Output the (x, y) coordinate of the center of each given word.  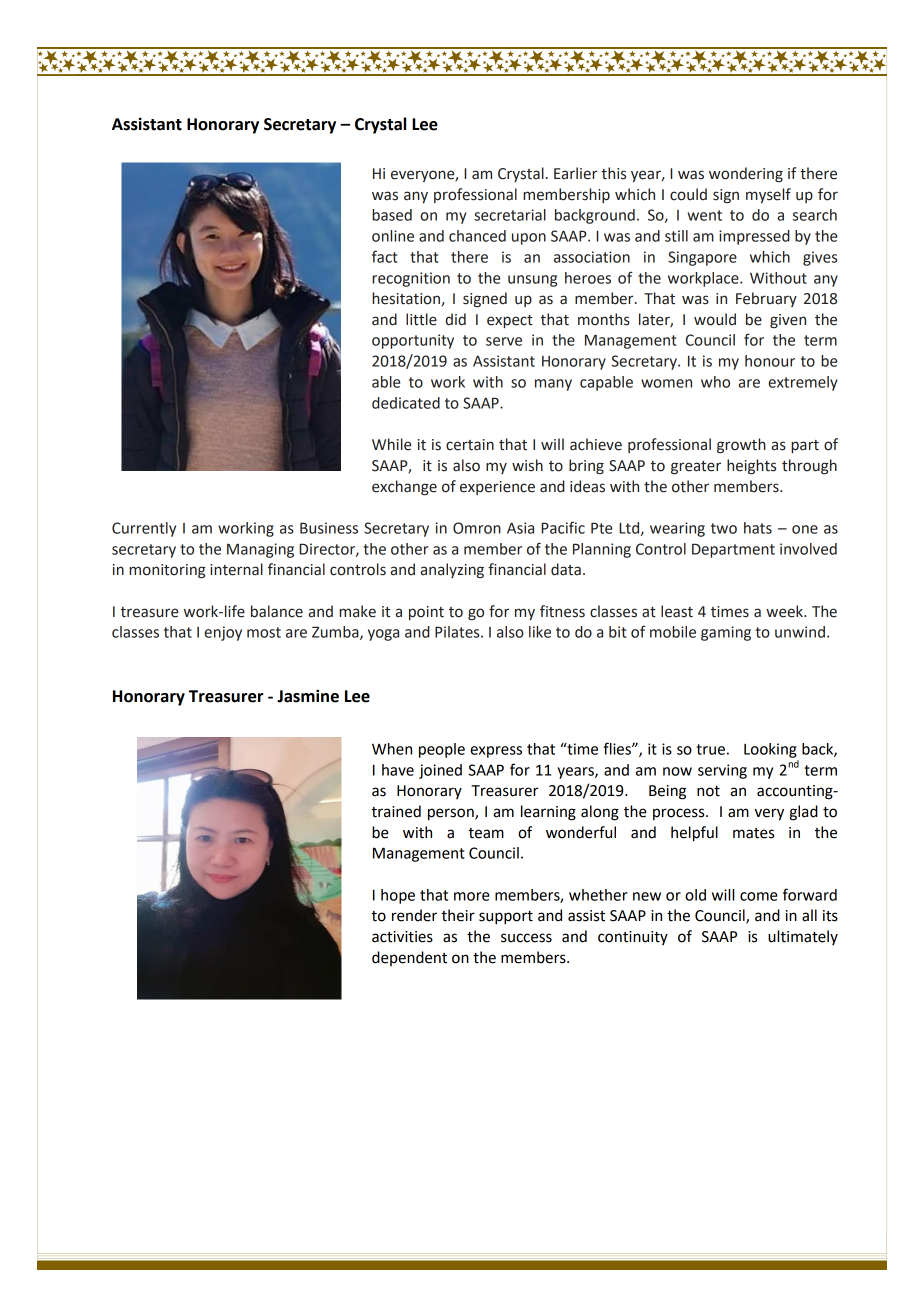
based (392, 215)
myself (768, 195)
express (496, 752)
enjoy (223, 633)
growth (741, 446)
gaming (726, 633)
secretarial (510, 215)
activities (402, 937)
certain (470, 445)
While (391, 444)
